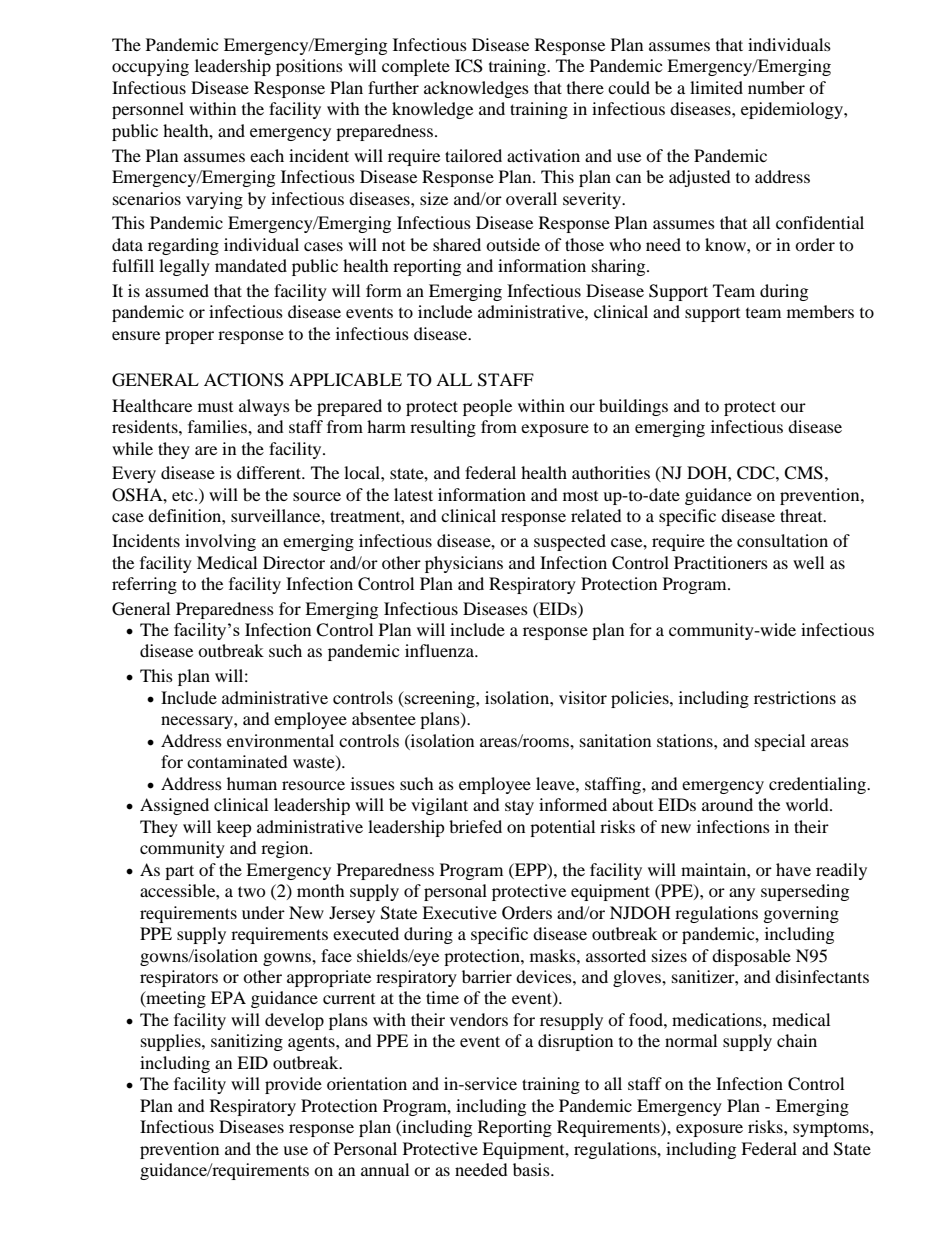 This screenshot has width=952, height=1233. I want to click on human, so click(252, 783).
